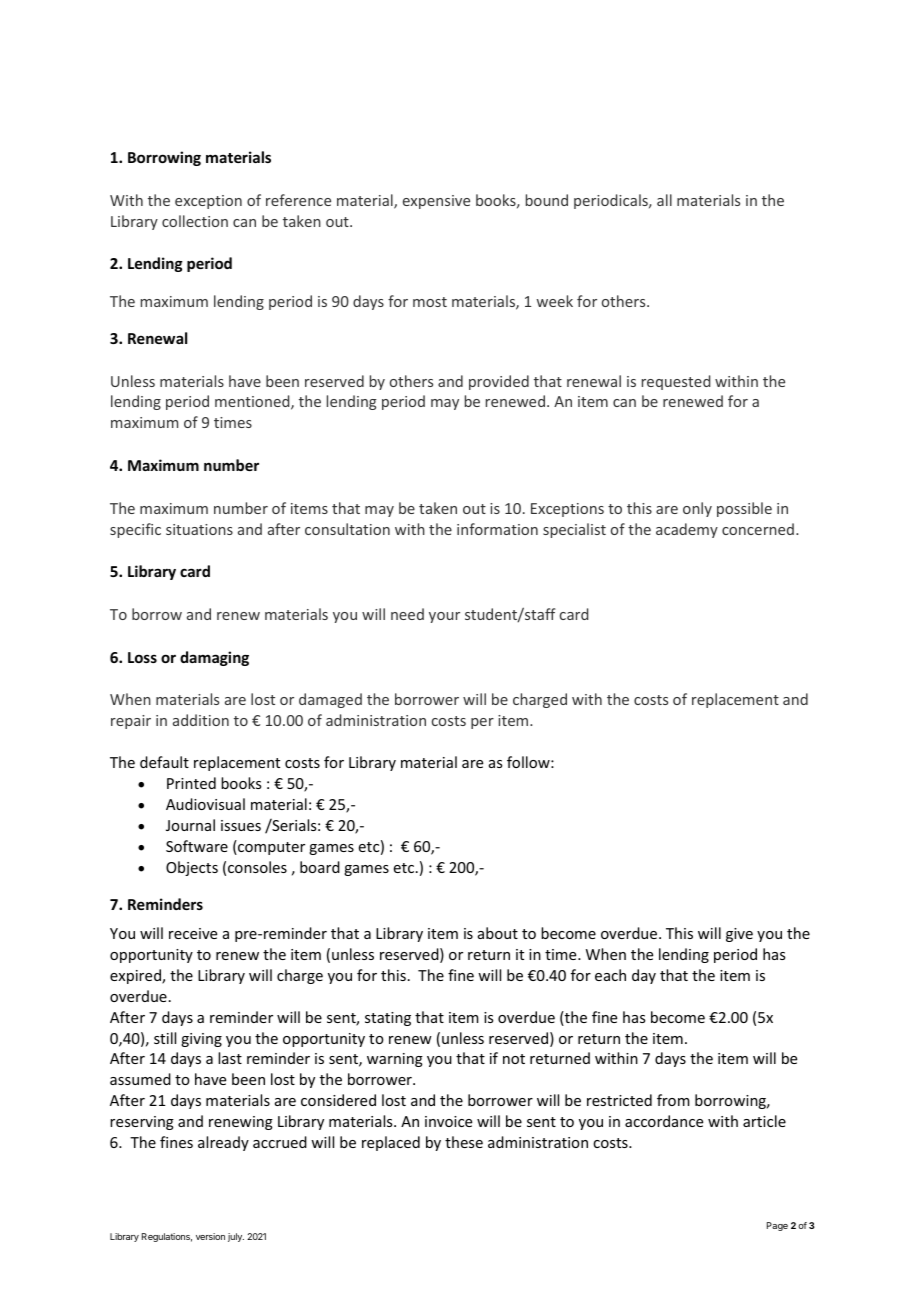 Image resolution: width=924 pixels, height=1308 pixels. I want to click on collection, so click(195, 221).
